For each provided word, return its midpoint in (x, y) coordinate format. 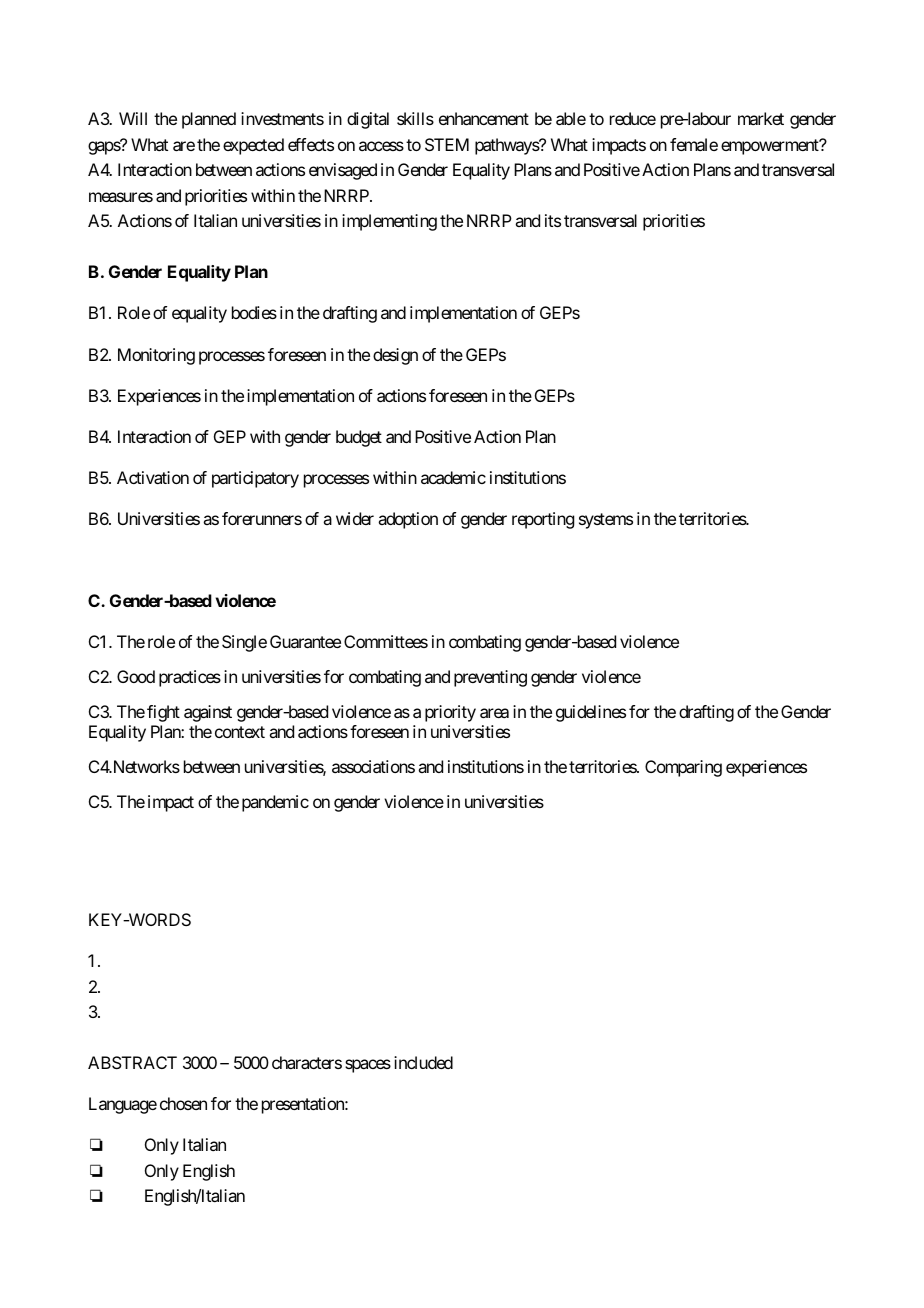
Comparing (683, 768)
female (694, 144)
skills (415, 118)
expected (253, 146)
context (240, 732)
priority (450, 713)
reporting (543, 520)
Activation (153, 477)
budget (359, 438)
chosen (183, 1103)
